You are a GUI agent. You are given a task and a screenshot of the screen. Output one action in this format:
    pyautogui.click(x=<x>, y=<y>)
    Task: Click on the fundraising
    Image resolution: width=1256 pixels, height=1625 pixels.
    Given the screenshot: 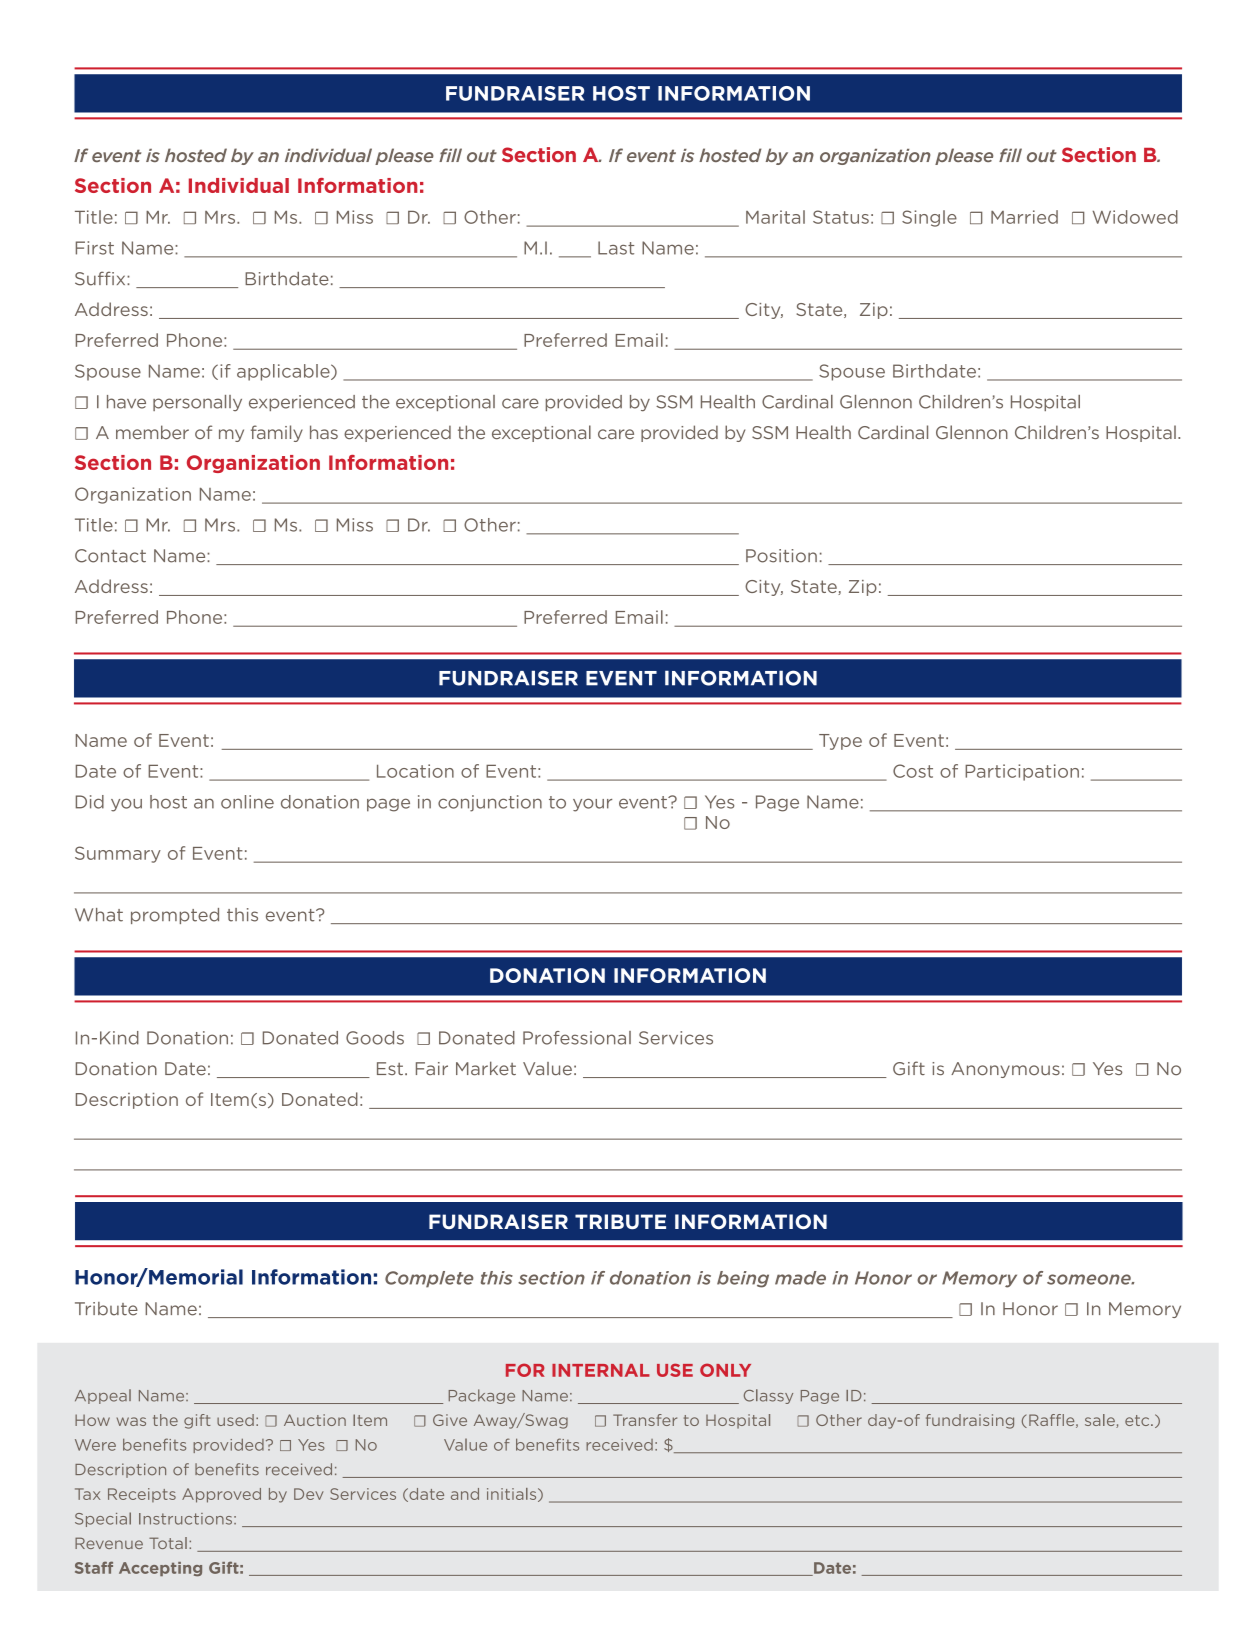 What is the action you would take?
    pyautogui.click(x=970, y=1421)
